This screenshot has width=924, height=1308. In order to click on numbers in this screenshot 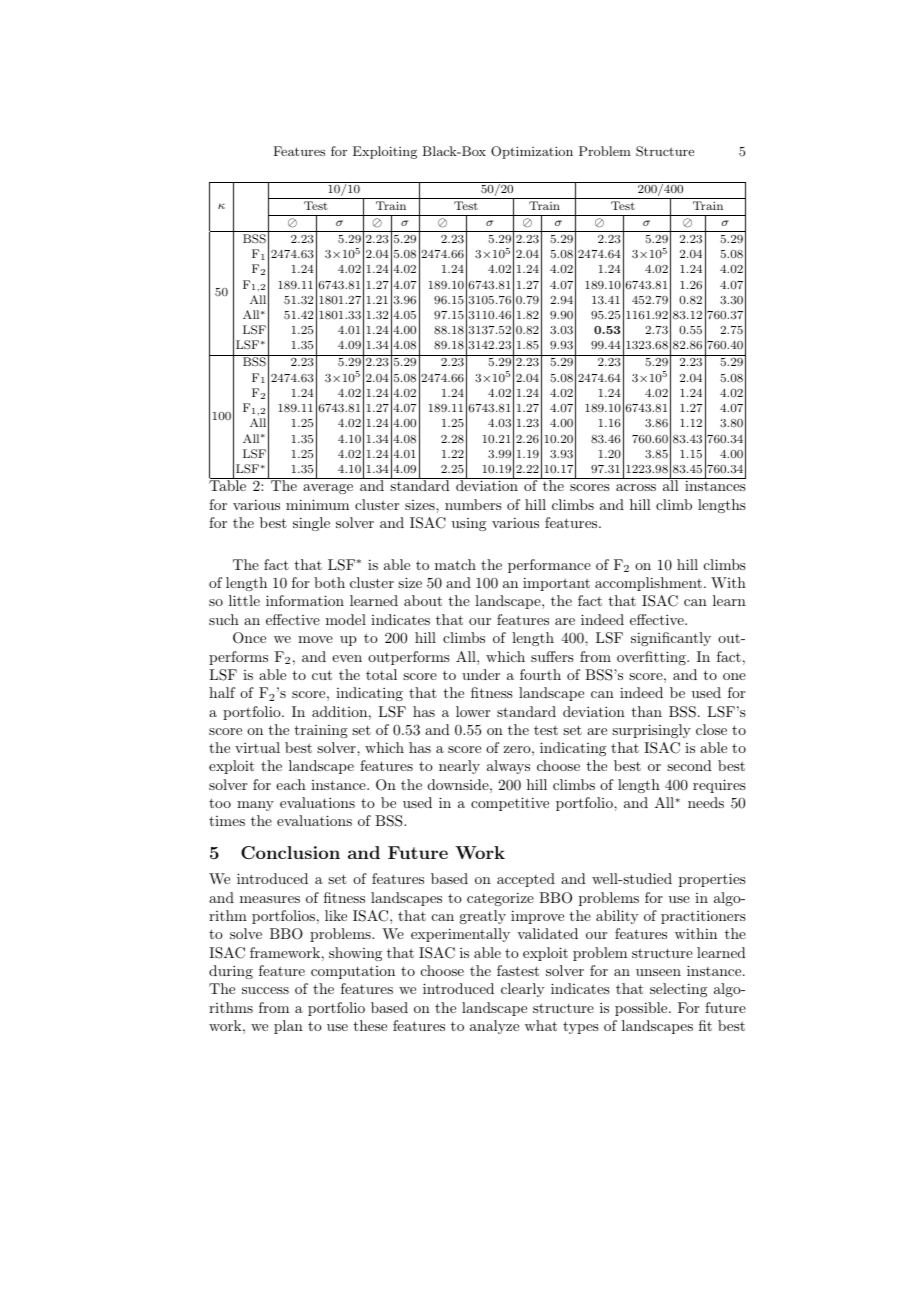, I will do `click(473, 504)`.
